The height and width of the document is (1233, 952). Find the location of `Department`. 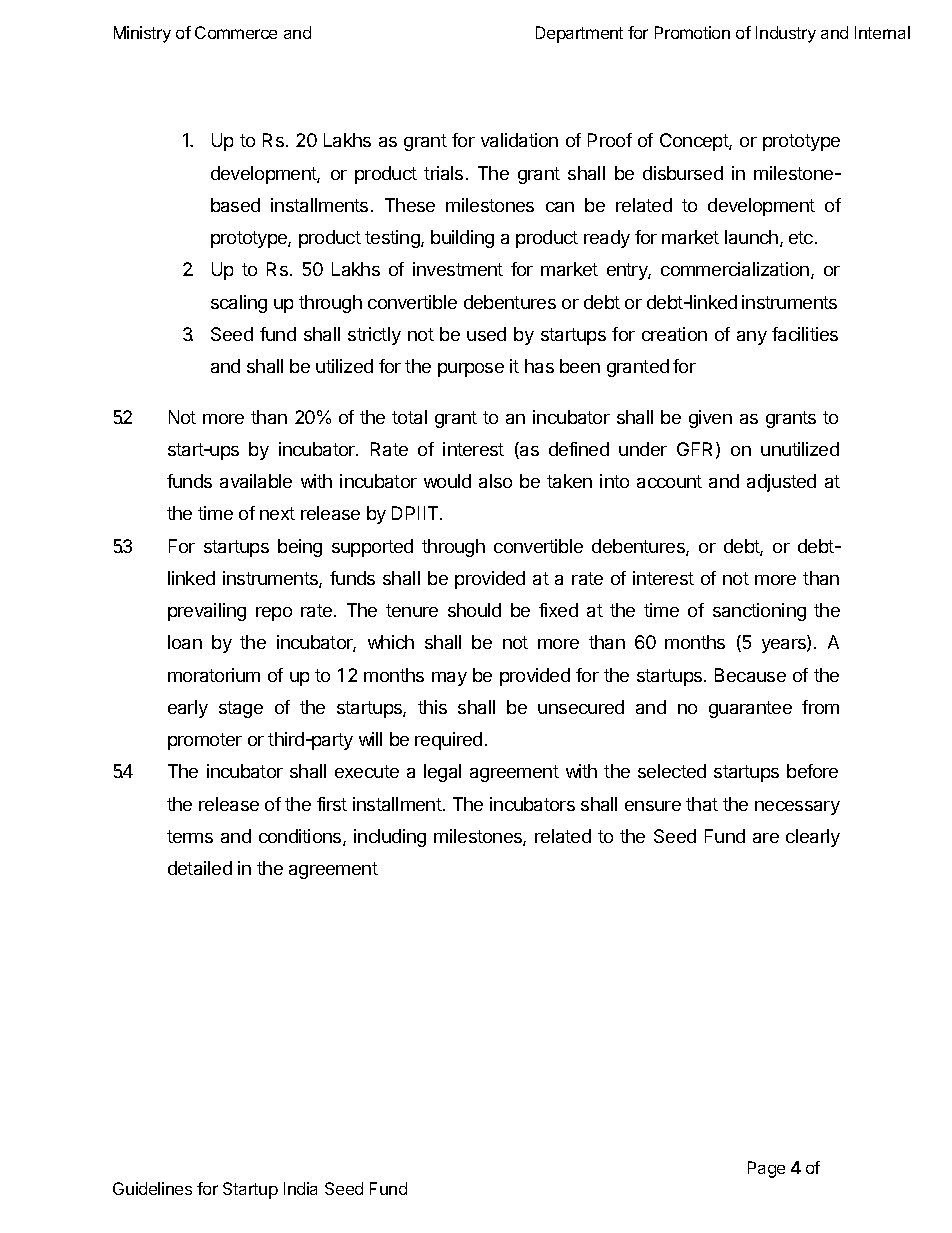

Department is located at coordinates (579, 34).
